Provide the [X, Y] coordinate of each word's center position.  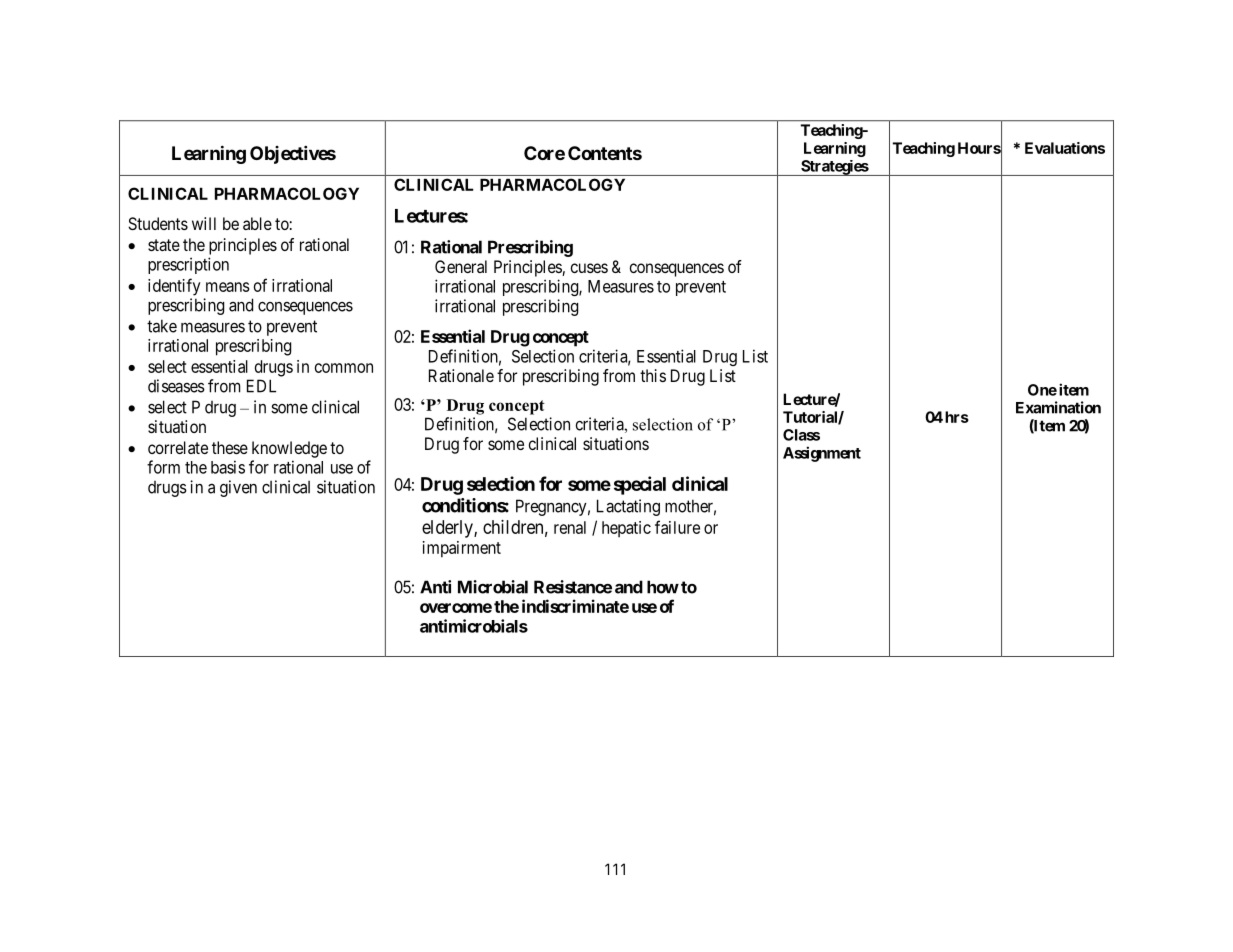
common [344, 368]
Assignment [822, 454]
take [162, 326]
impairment [462, 549]
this [653, 375]
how [663, 587]
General [461, 266]
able [257, 223]
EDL [261, 386]
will [204, 223]
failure [677, 527]
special [640, 485]
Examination [1058, 407]
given [238, 488]
